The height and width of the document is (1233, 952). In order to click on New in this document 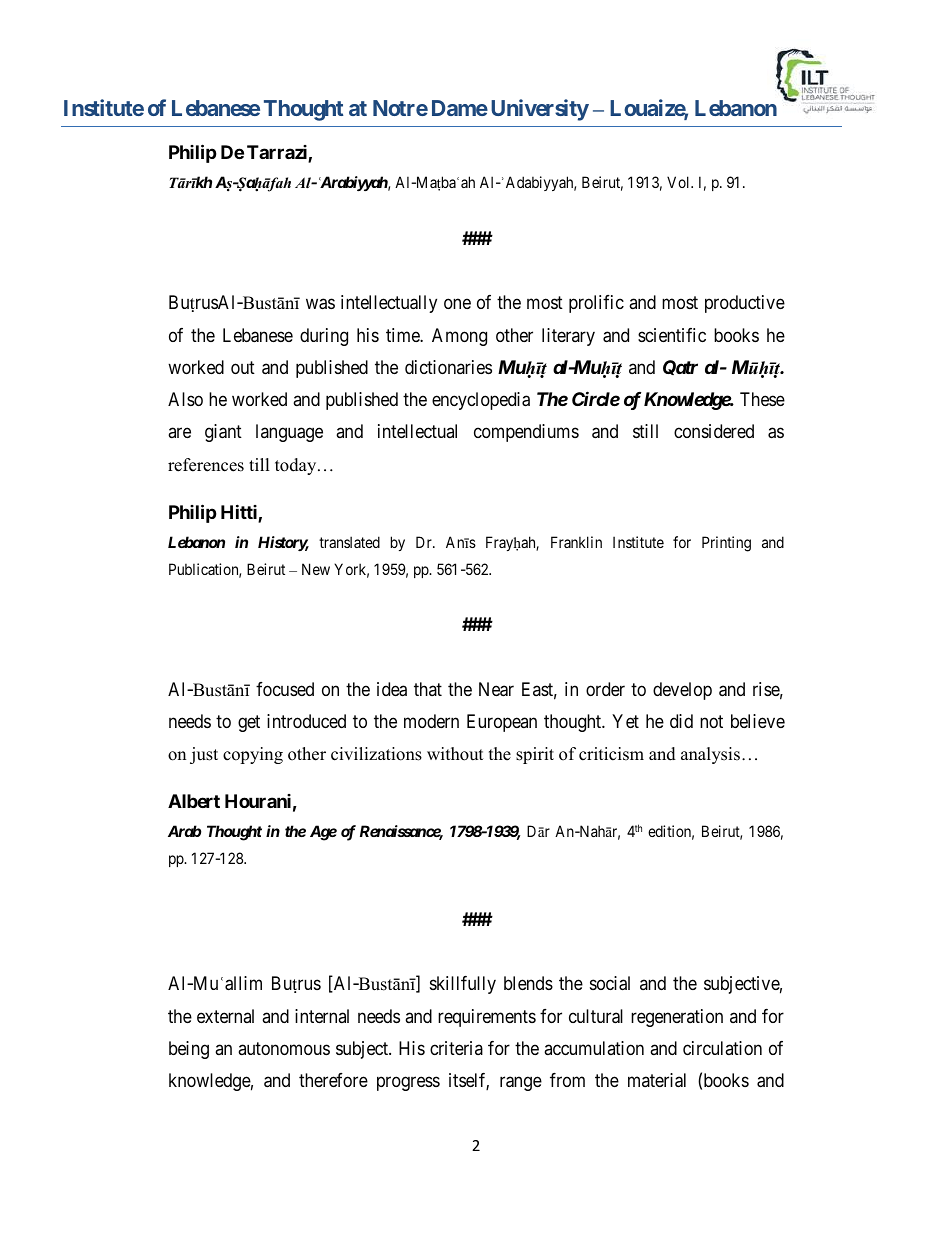, I will do `click(316, 569)`.
